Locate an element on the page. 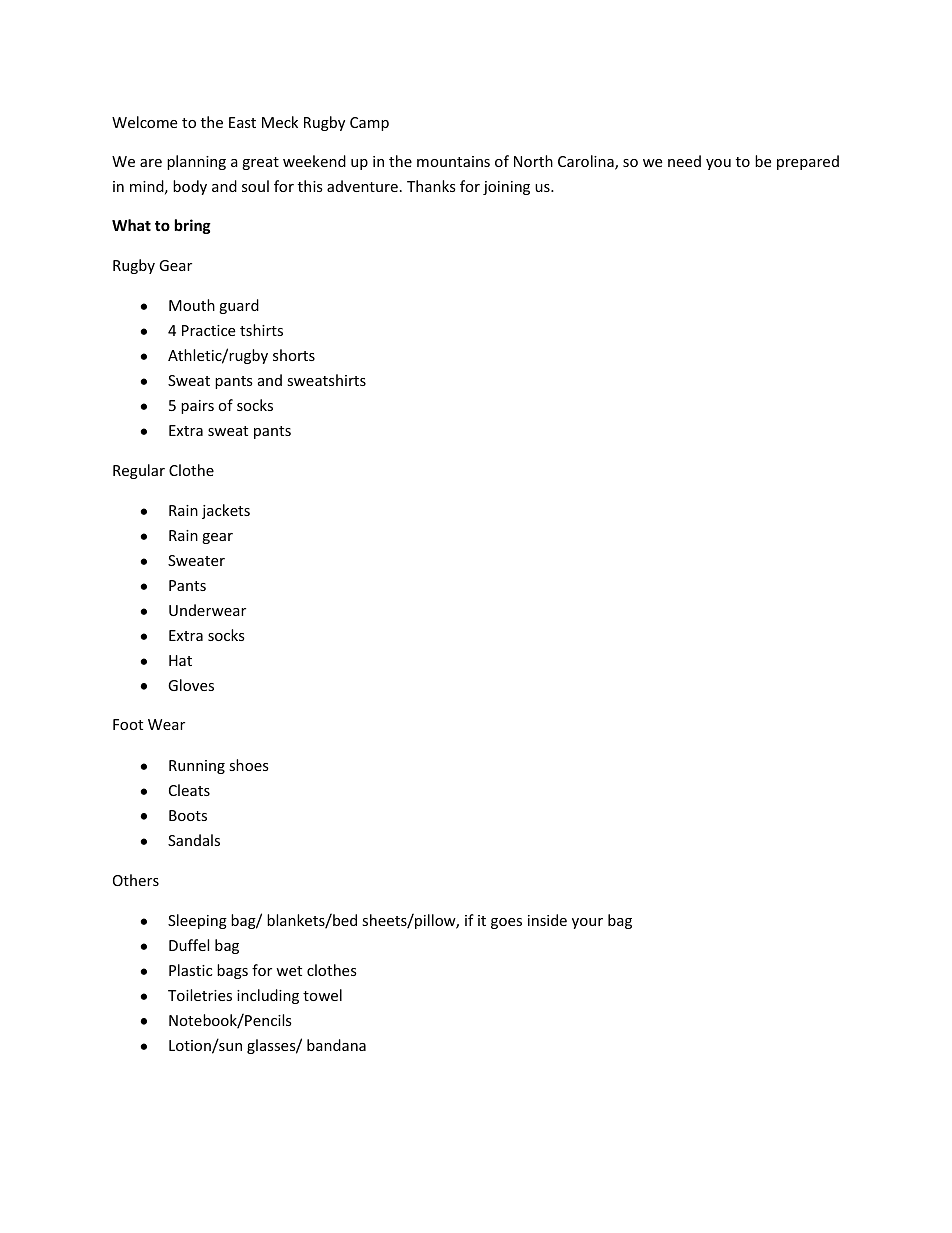 This image has width=952, height=1233. need is located at coordinates (684, 161).
